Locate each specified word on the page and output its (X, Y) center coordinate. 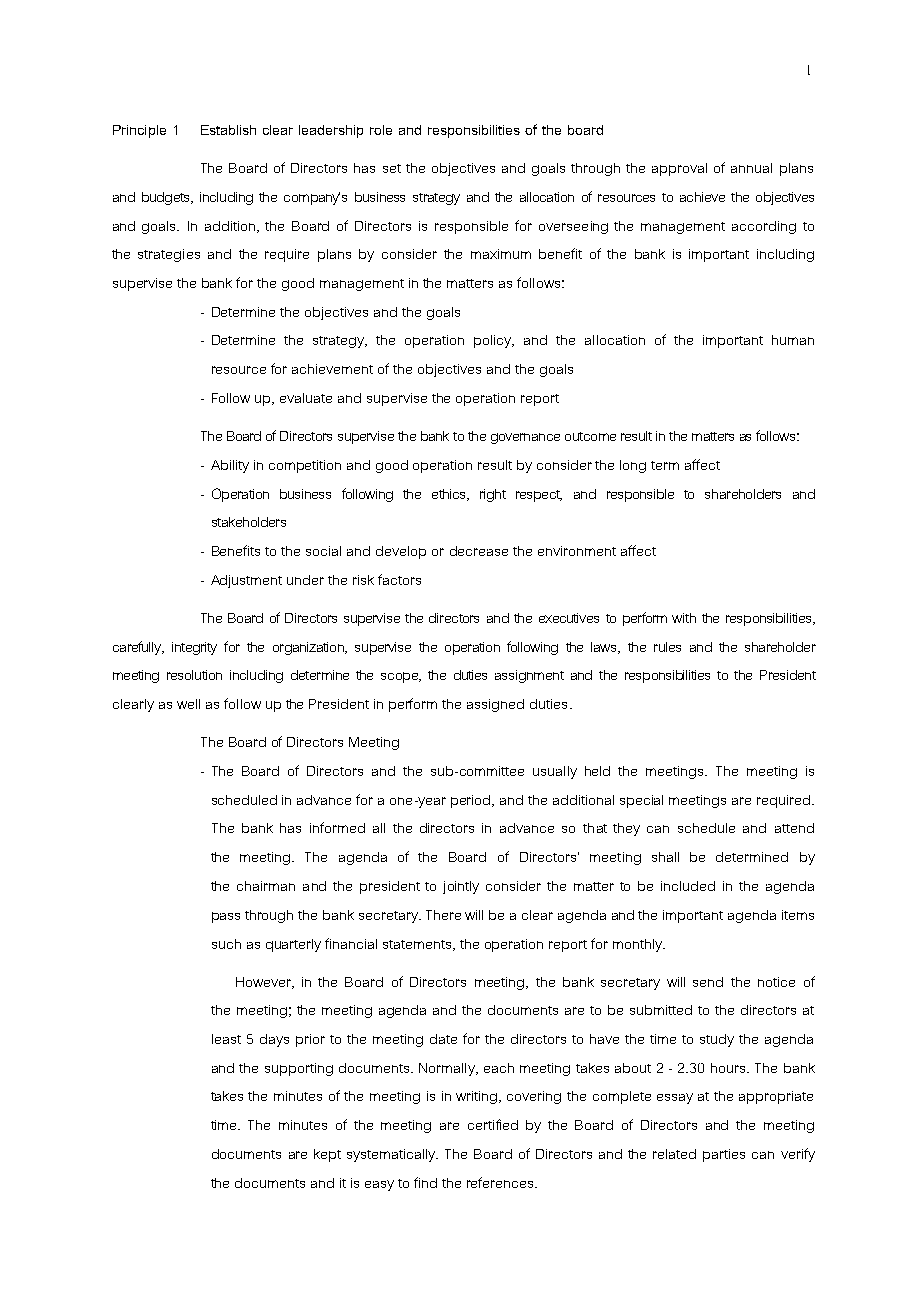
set (392, 168)
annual (751, 168)
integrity (194, 648)
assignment (529, 676)
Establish (228, 130)
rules (667, 647)
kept (327, 1155)
